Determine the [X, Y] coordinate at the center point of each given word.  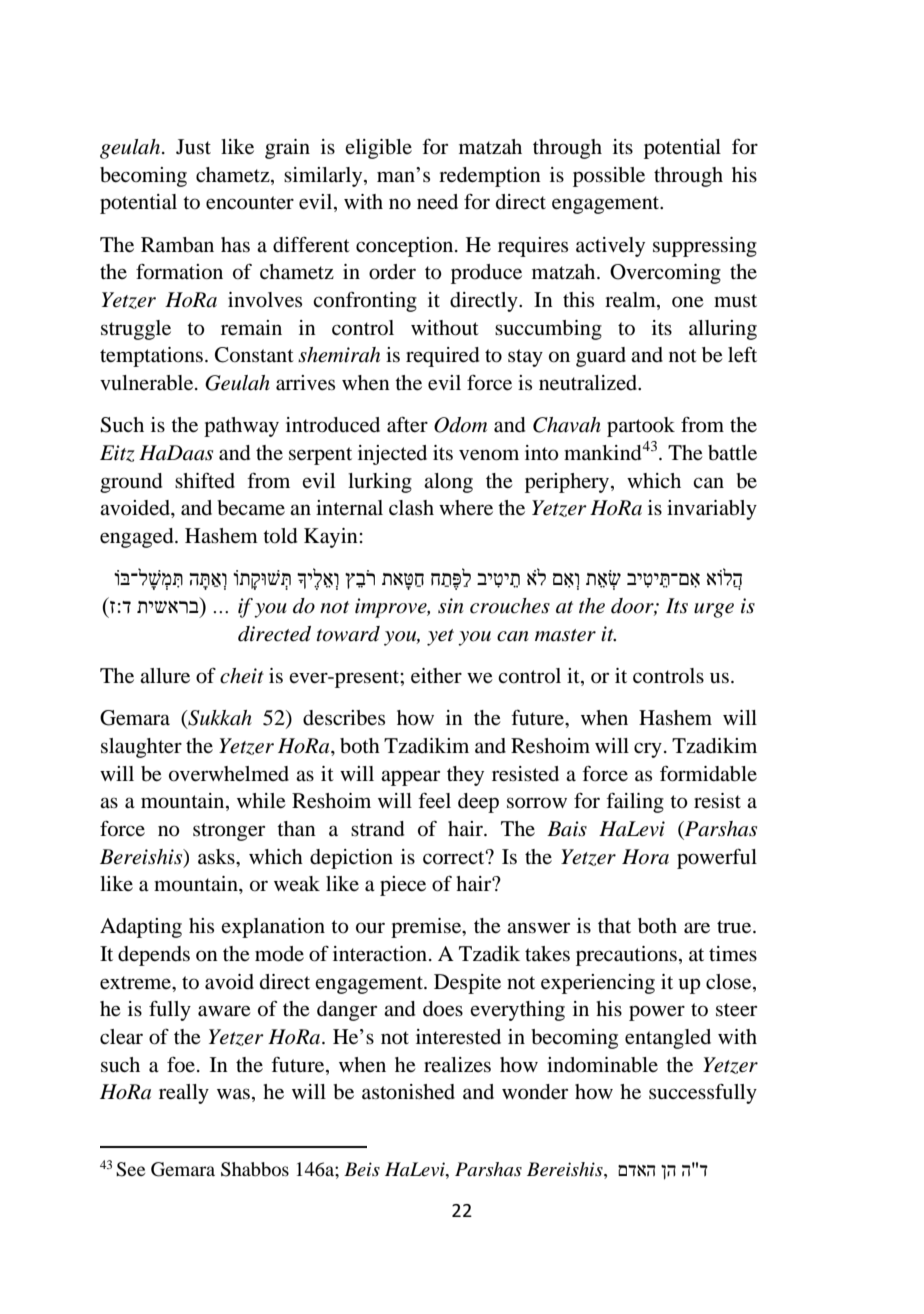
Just [193, 147]
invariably [712, 510]
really [184, 1094]
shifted [205, 481]
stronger [229, 832]
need [437, 202]
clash [411, 508]
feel [434, 800]
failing [635, 802]
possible [609, 177]
